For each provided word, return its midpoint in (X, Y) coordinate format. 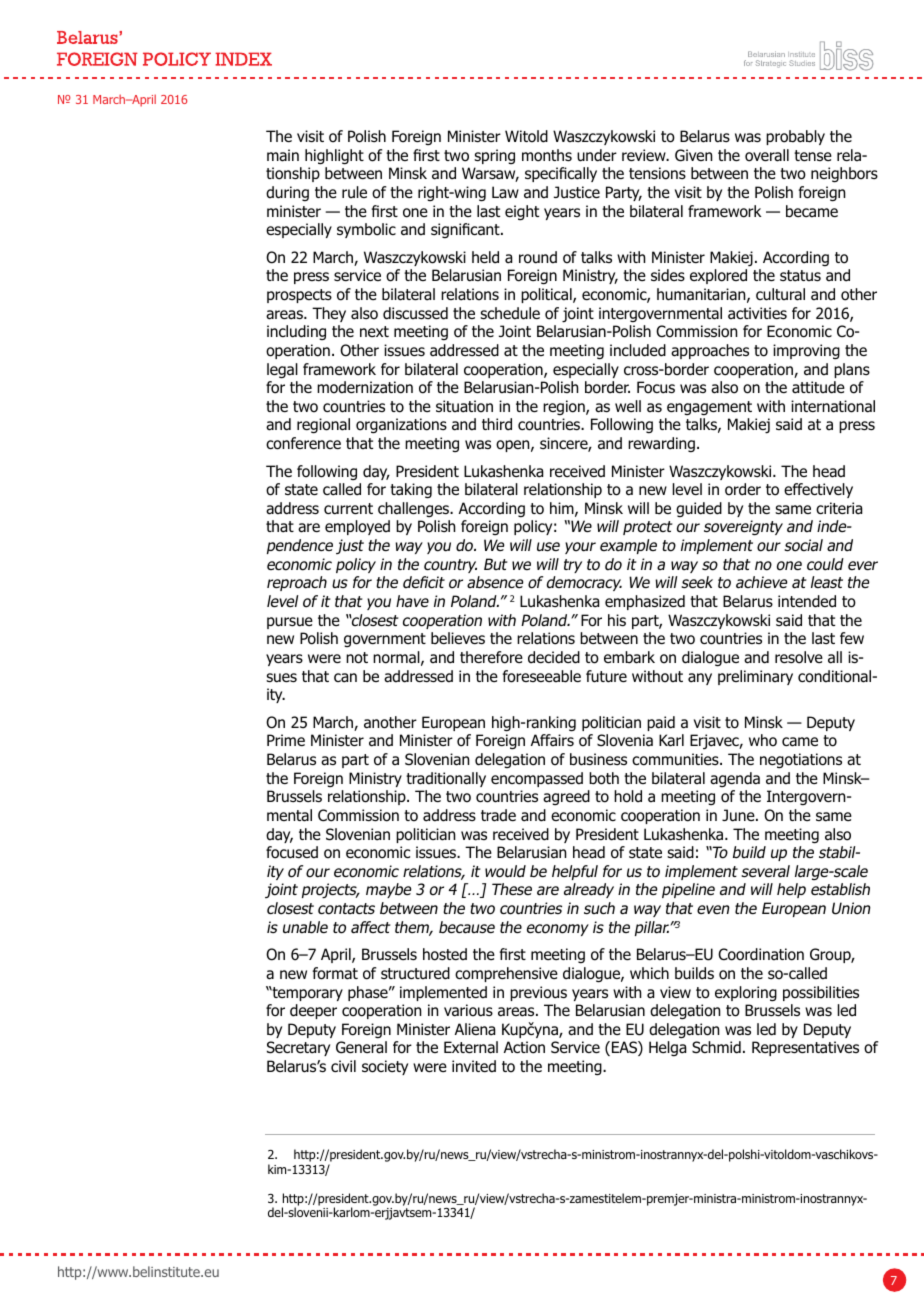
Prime (286, 740)
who (763, 740)
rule (354, 192)
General (361, 1047)
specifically (561, 174)
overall (767, 155)
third (497, 424)
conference (303, 443)
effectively (818, 490)
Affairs (552, 740)
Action (524, 1047)
